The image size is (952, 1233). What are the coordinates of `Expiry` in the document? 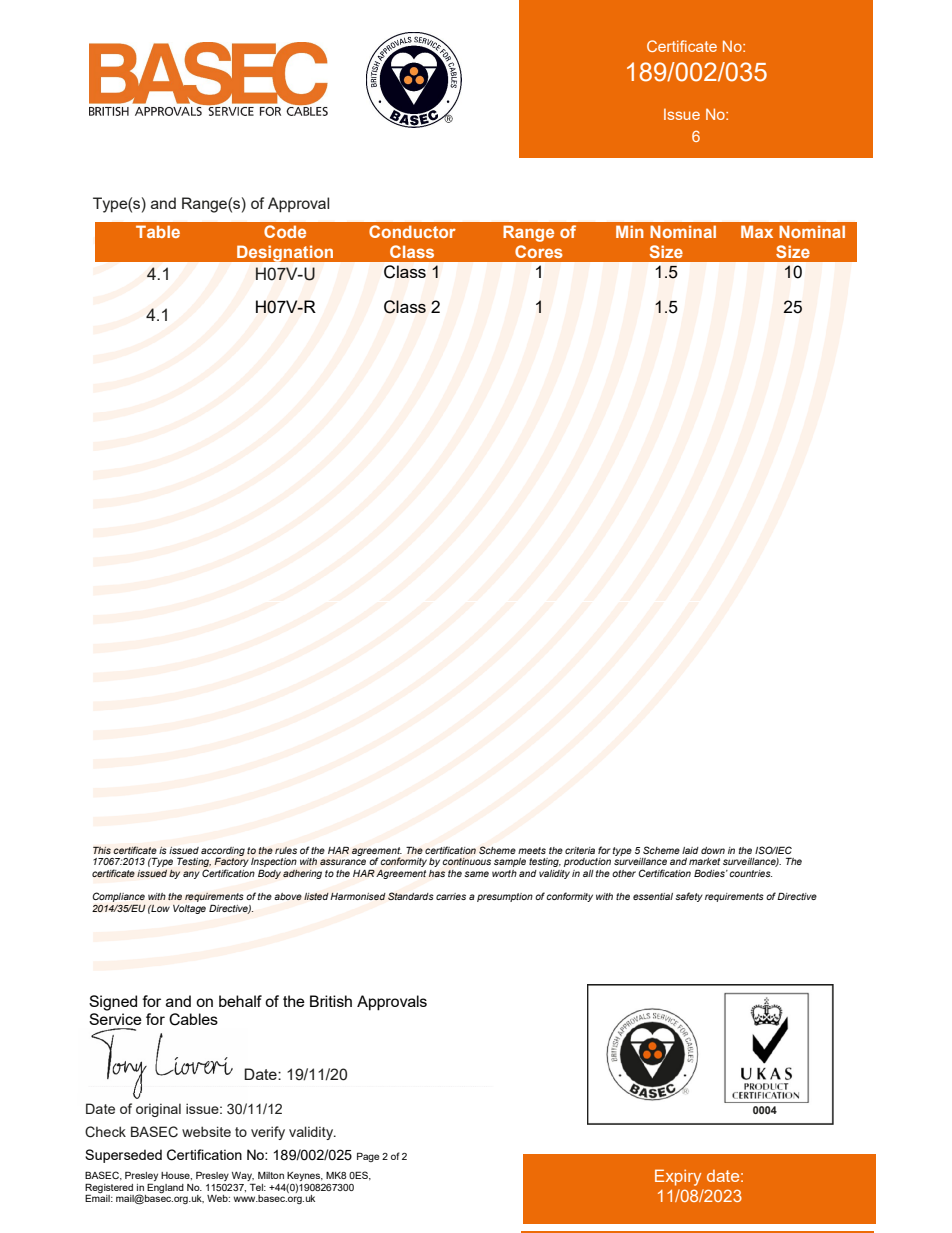 It's located at (678, 1177).
